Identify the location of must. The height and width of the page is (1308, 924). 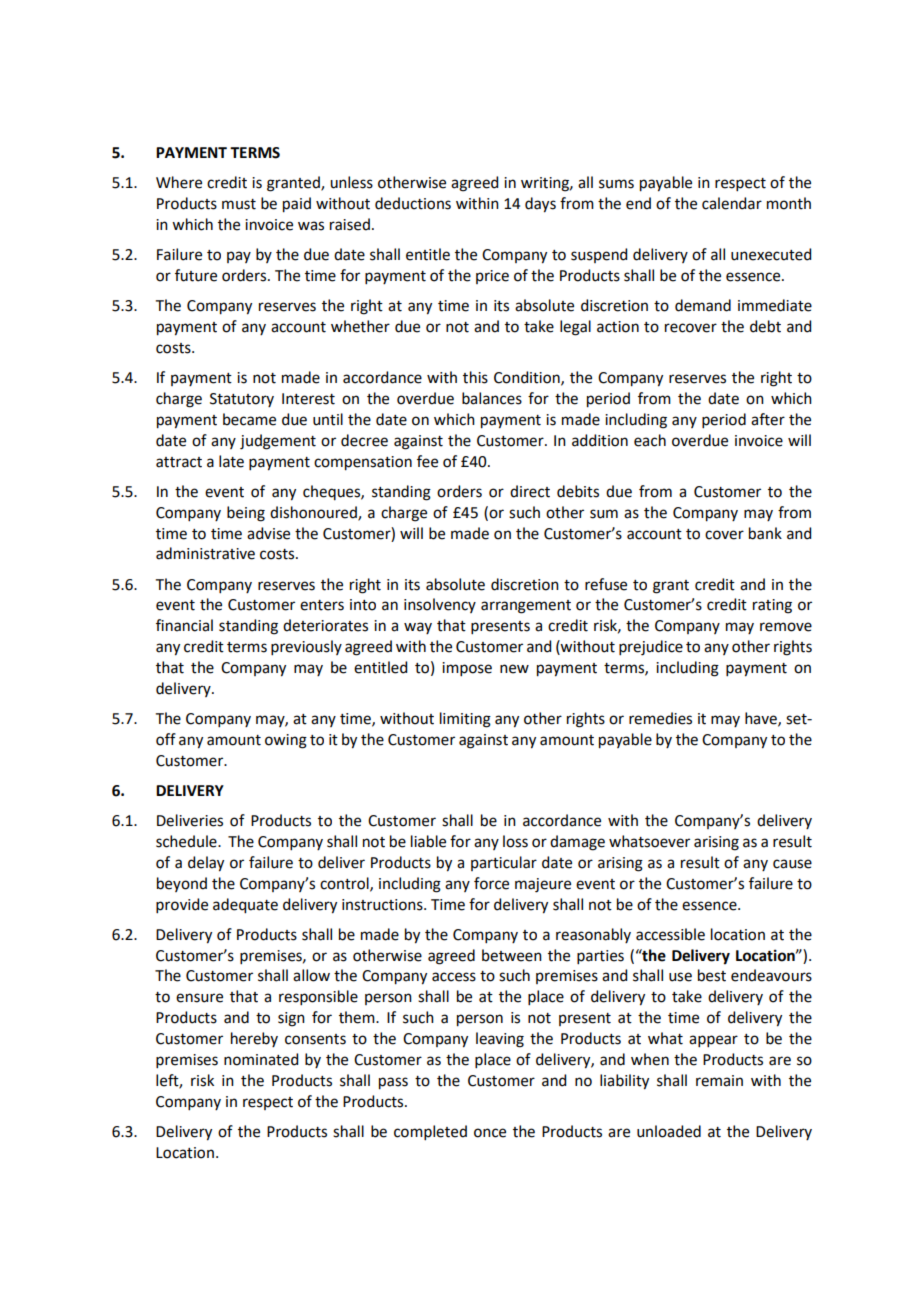
(239, 204).
